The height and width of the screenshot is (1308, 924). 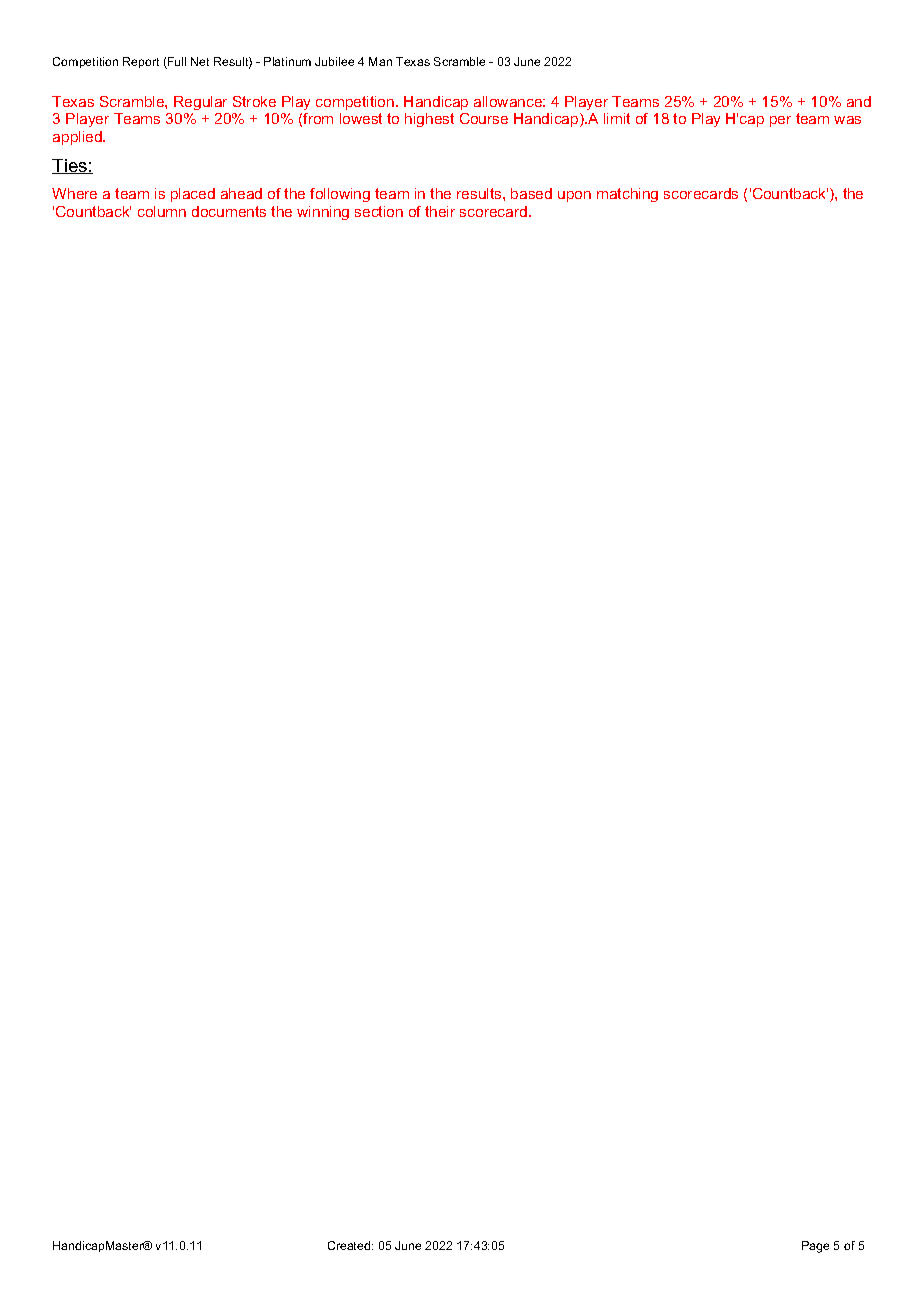 I want to click on Created, so click(x=350, y=1245).
